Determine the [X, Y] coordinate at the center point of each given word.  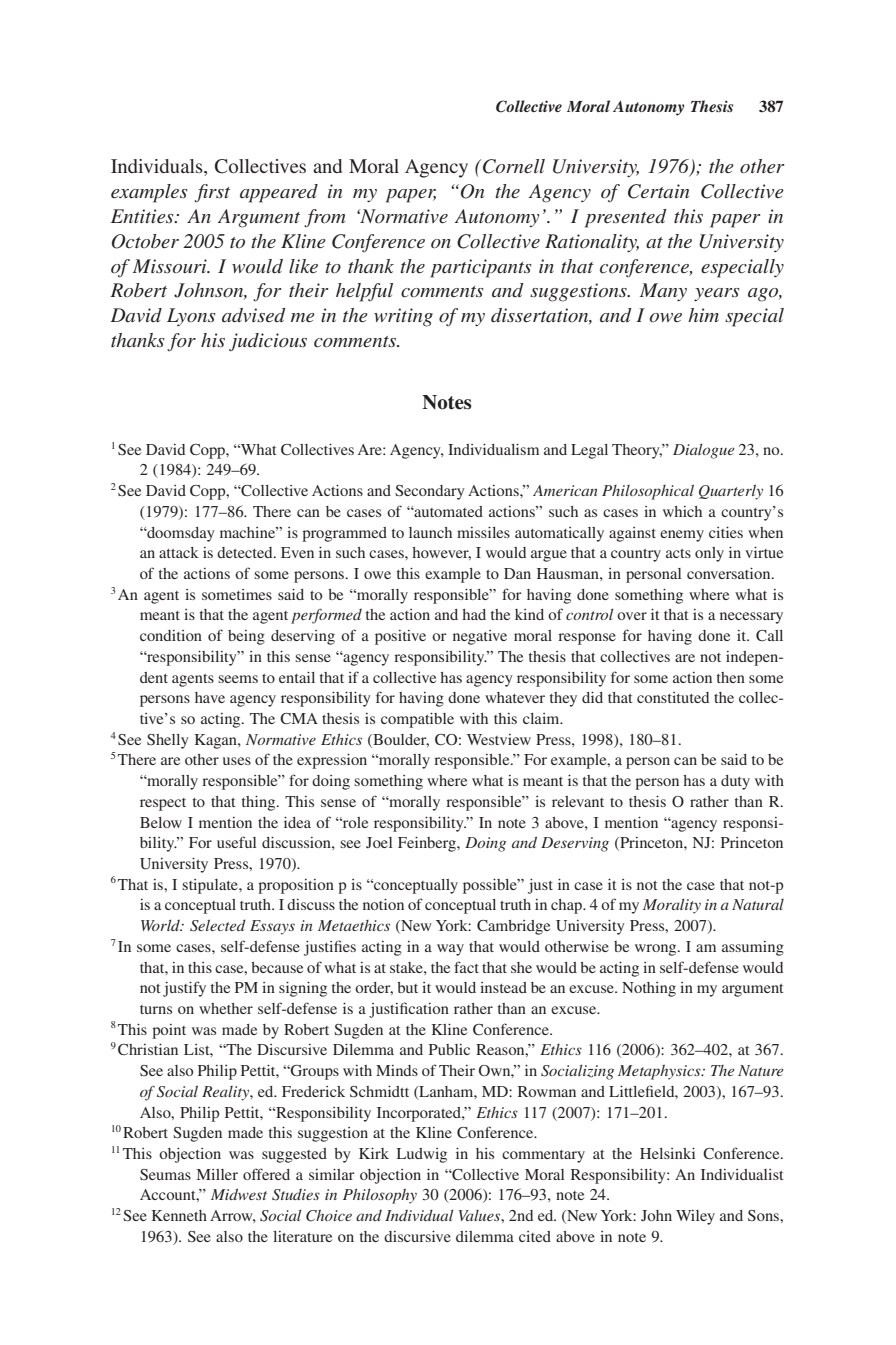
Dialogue [703, 451]
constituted [673, 697]
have [210, 697]
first [212, 193]
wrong [657, 950]
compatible [417, 720]
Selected [218, 925]
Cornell [514, 166]
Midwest [239, 1194]
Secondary [430, 492]
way [450, 950]
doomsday [180, 534]
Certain [658, 191]
